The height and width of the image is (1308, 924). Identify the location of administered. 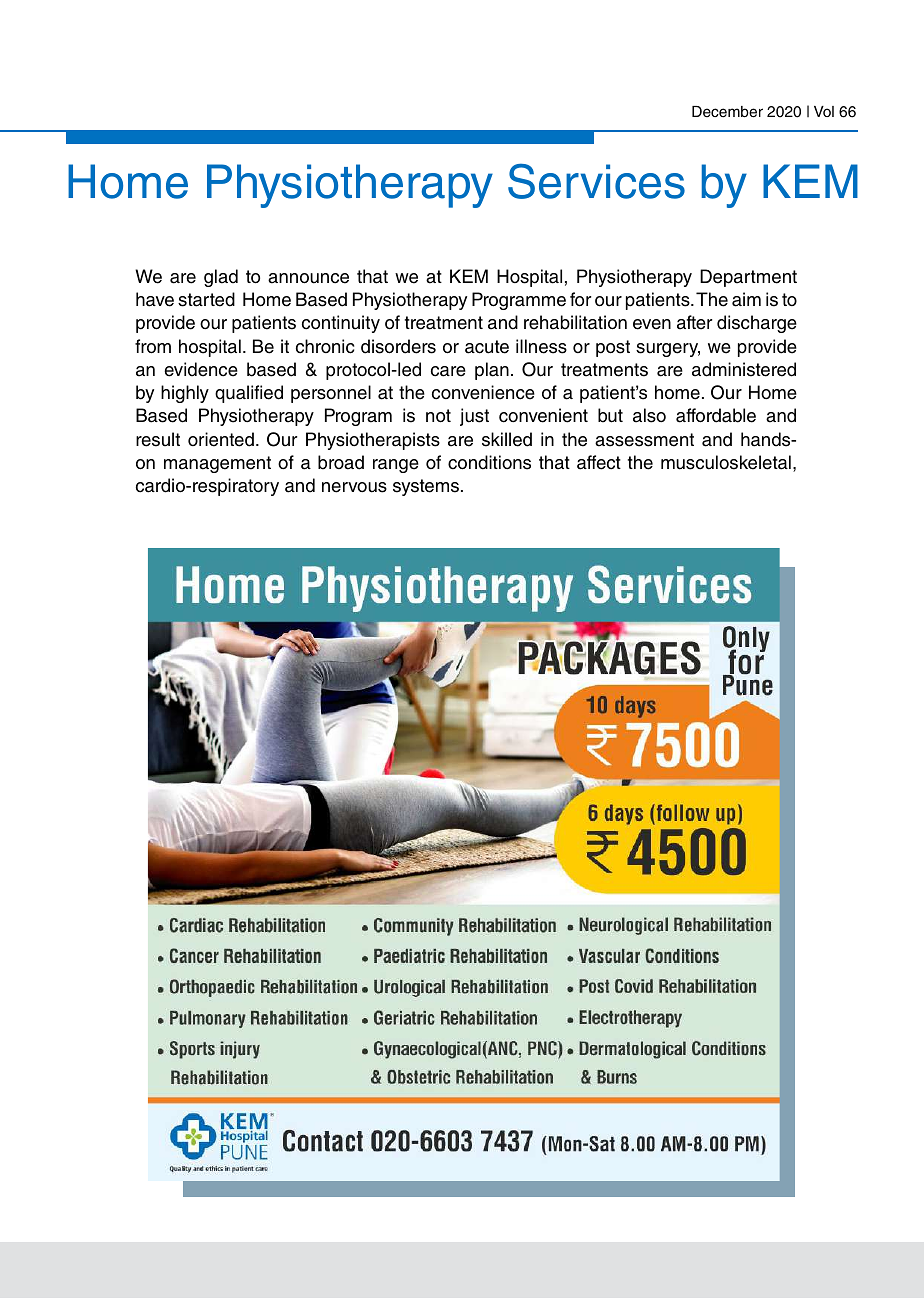
(744, 369).
